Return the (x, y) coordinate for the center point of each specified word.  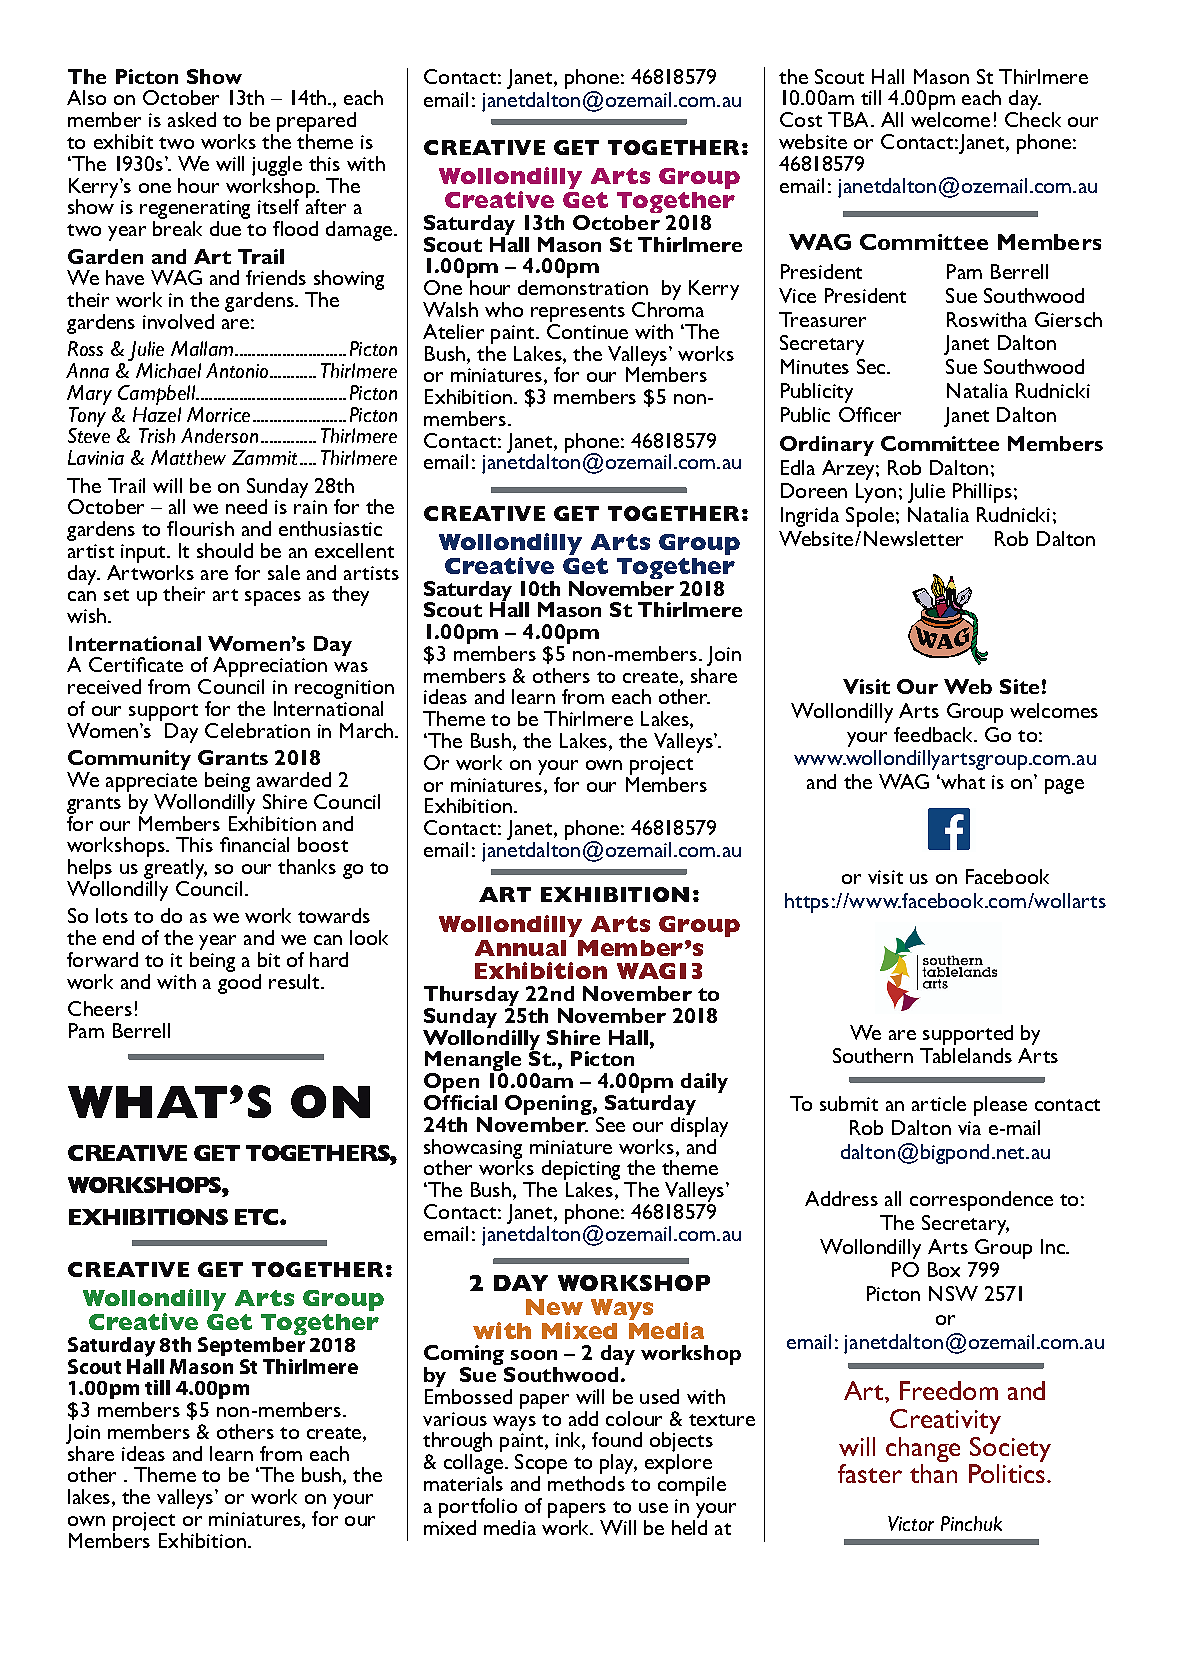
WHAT (962, 781)
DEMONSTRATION (583, 287)
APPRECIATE (151, 782)
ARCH (375, 730)
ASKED (192, 119)
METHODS (587, 1482)
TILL (871, 97)
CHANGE (923, 1449)
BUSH (321, 1474)
